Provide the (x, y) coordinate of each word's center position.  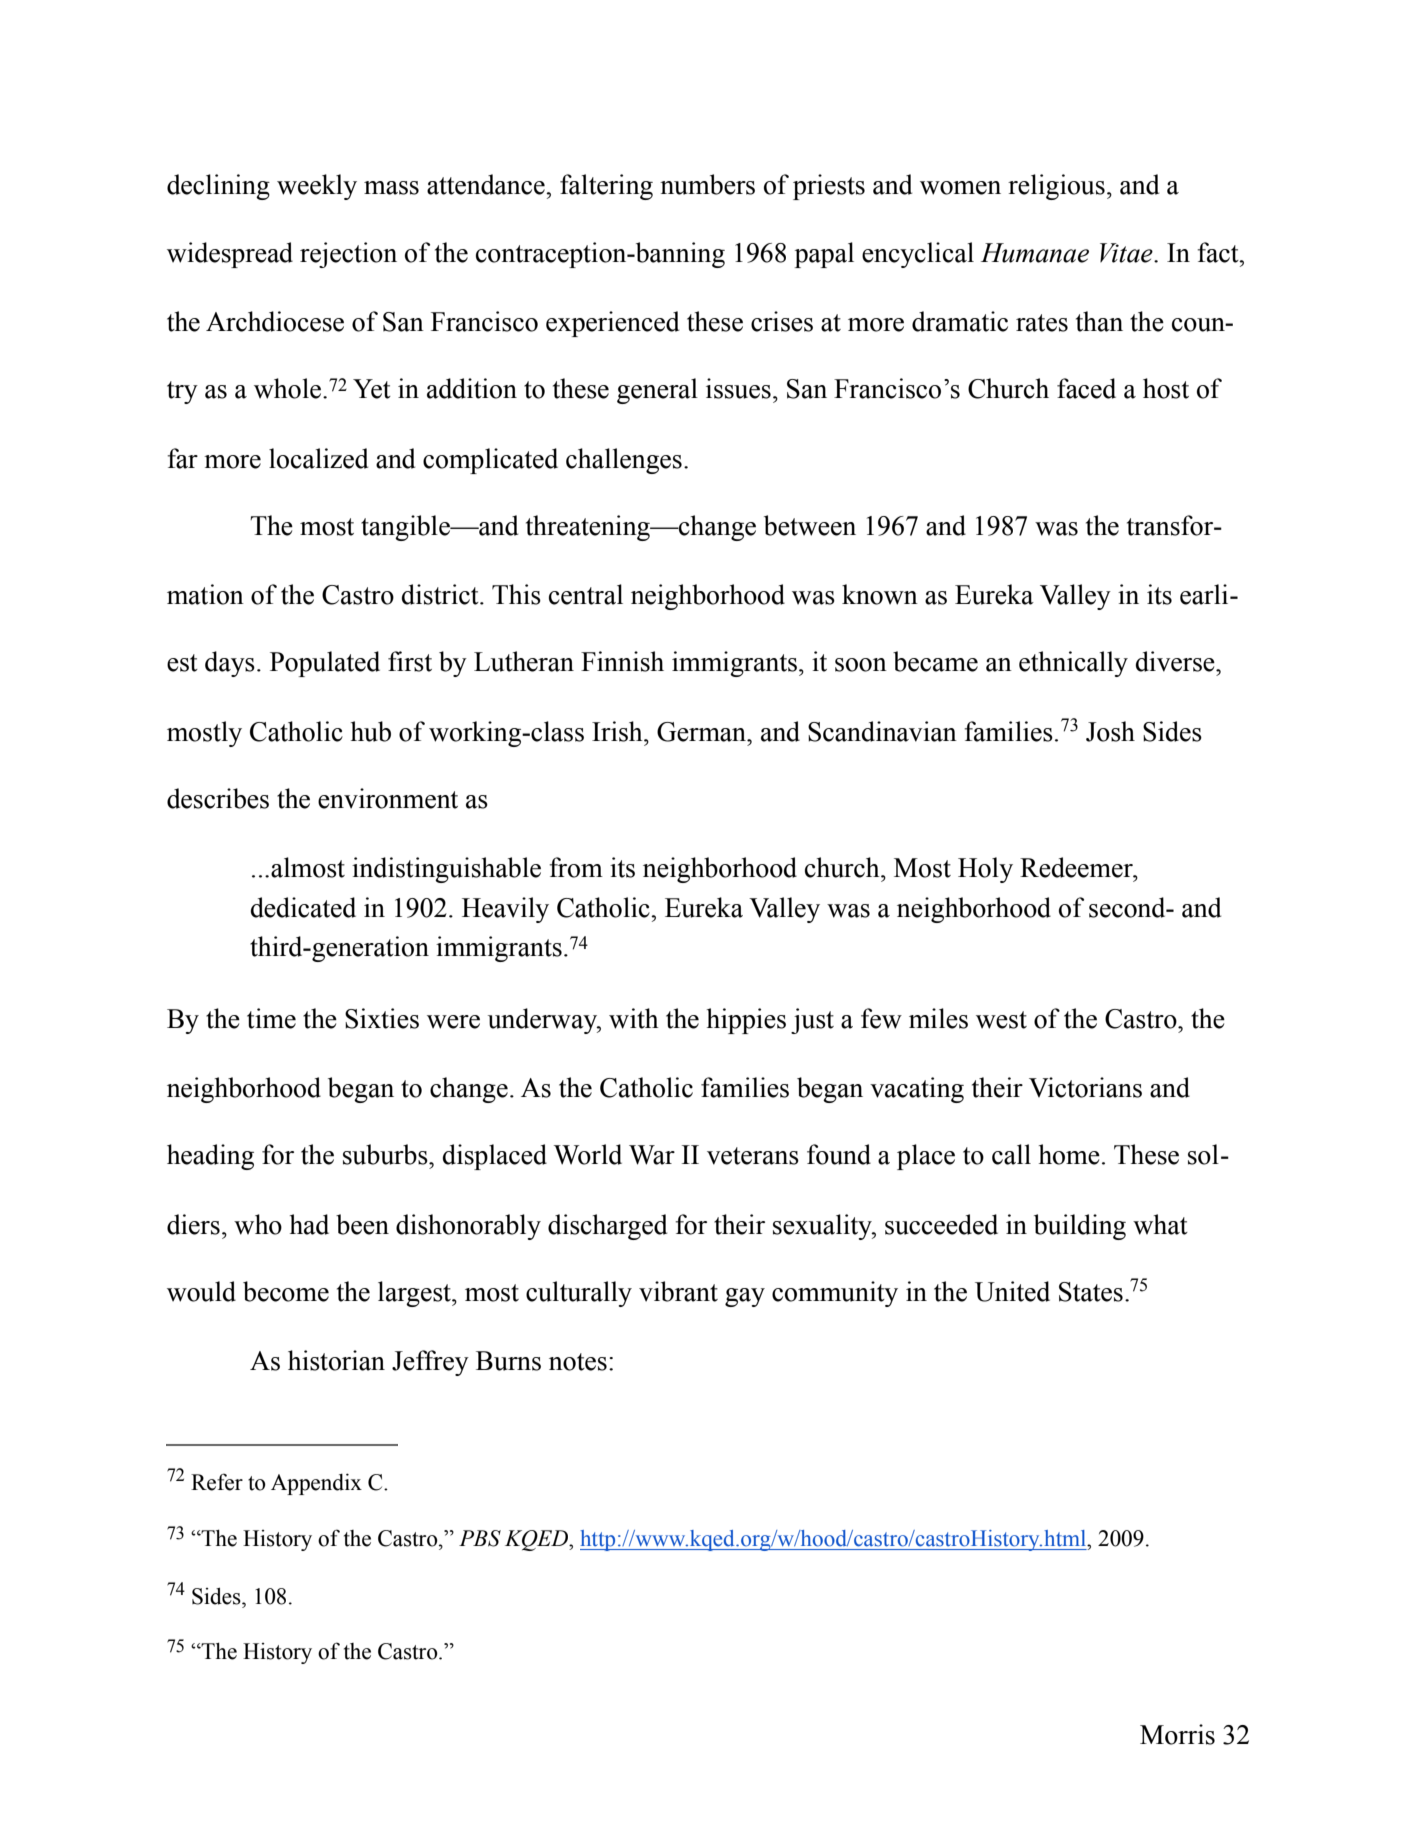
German (703, 732)
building (1080, 1227)
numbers (707, 184)
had (309, 1224)
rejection (348, 255)
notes (578, 1362)
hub (371, 731)
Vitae (1127, 253)
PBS (480, 1538)
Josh (1110, 731)
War (652, 1155)
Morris (1177, 1734)
